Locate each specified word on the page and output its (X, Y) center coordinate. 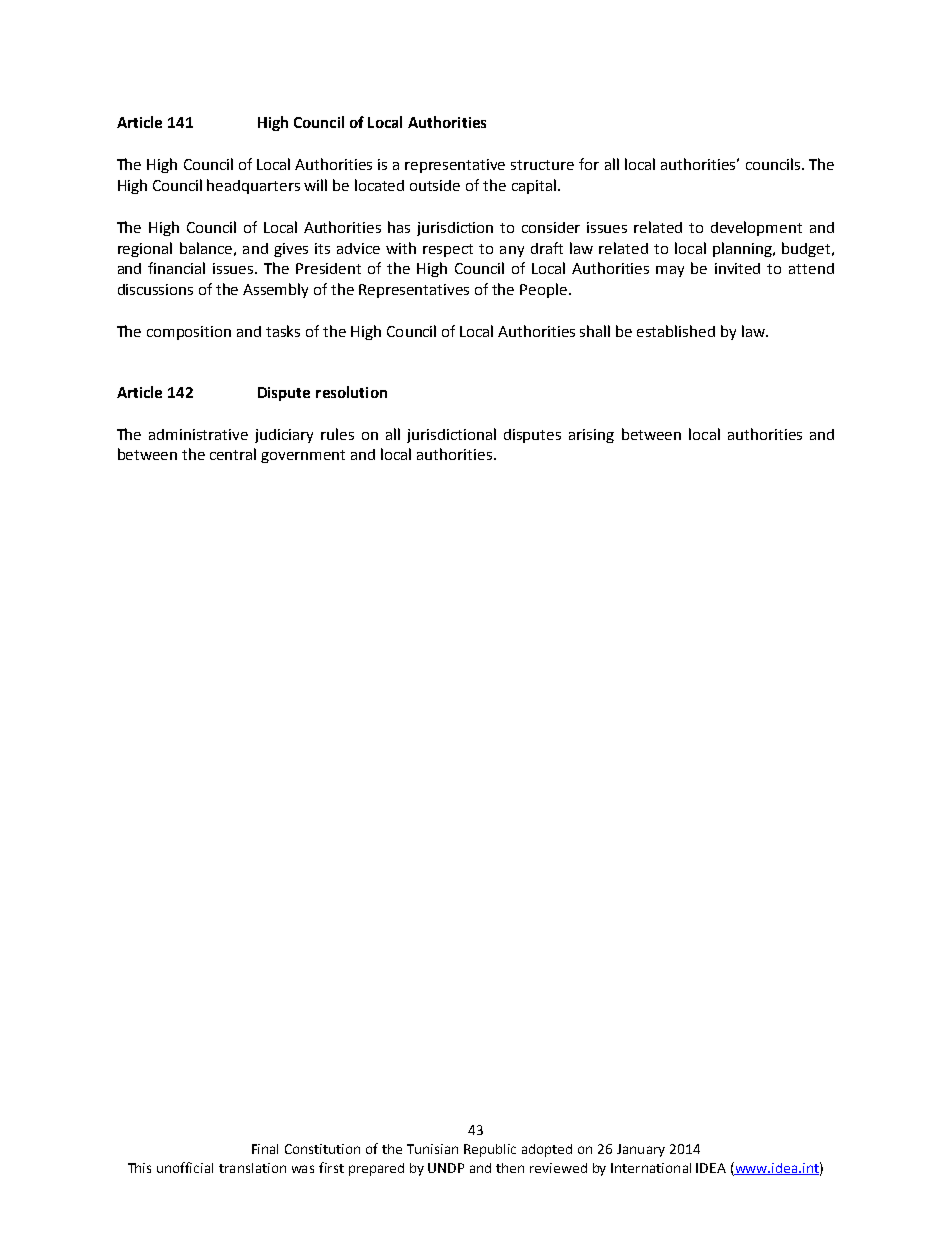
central (233, 454)
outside (435, 185)
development (756, 228)
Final (265, 1149)
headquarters (253, 186)
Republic (490, 1150)
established (676, 331)
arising (591, 436)
